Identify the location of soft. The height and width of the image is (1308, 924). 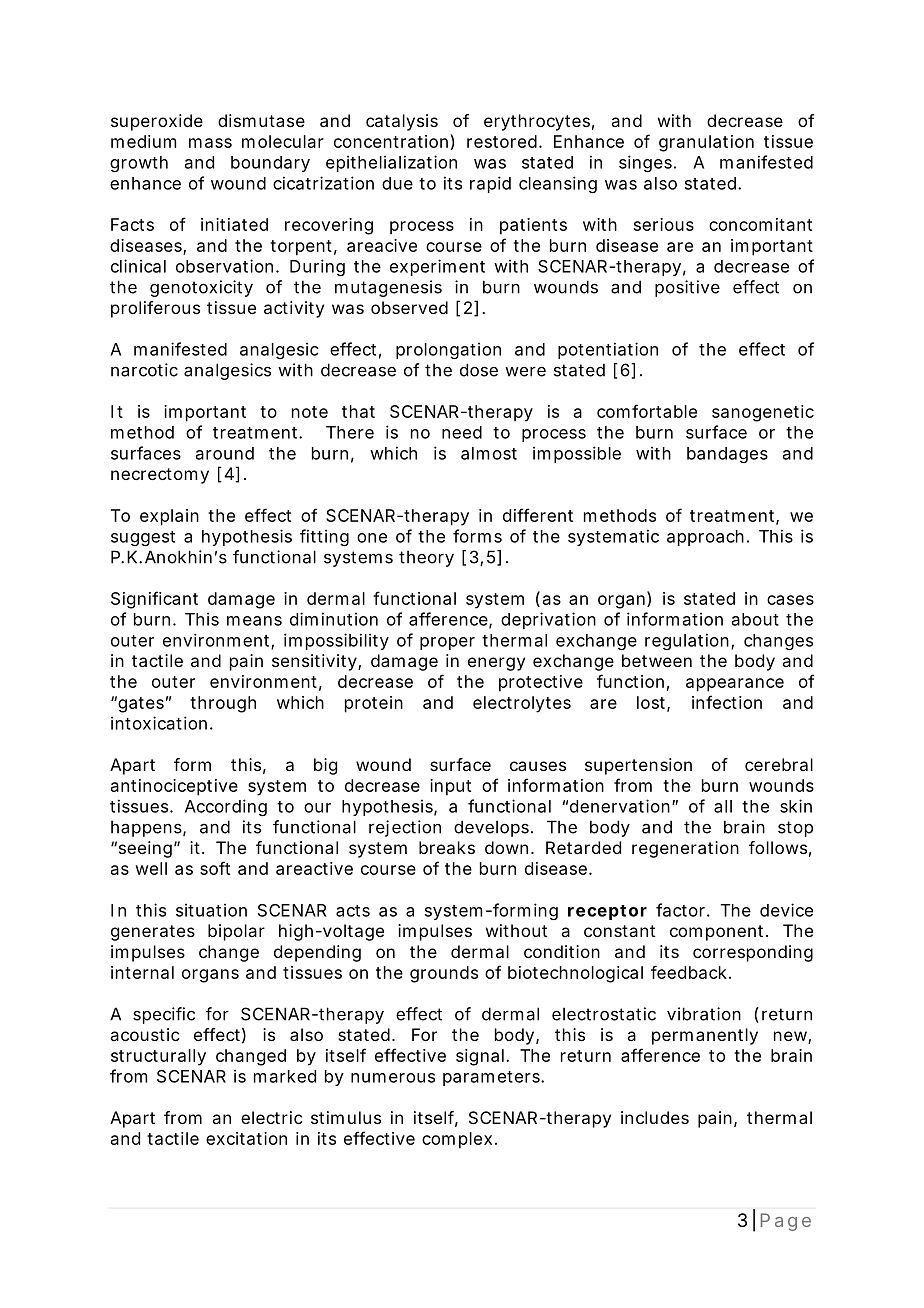
(215, 868).
